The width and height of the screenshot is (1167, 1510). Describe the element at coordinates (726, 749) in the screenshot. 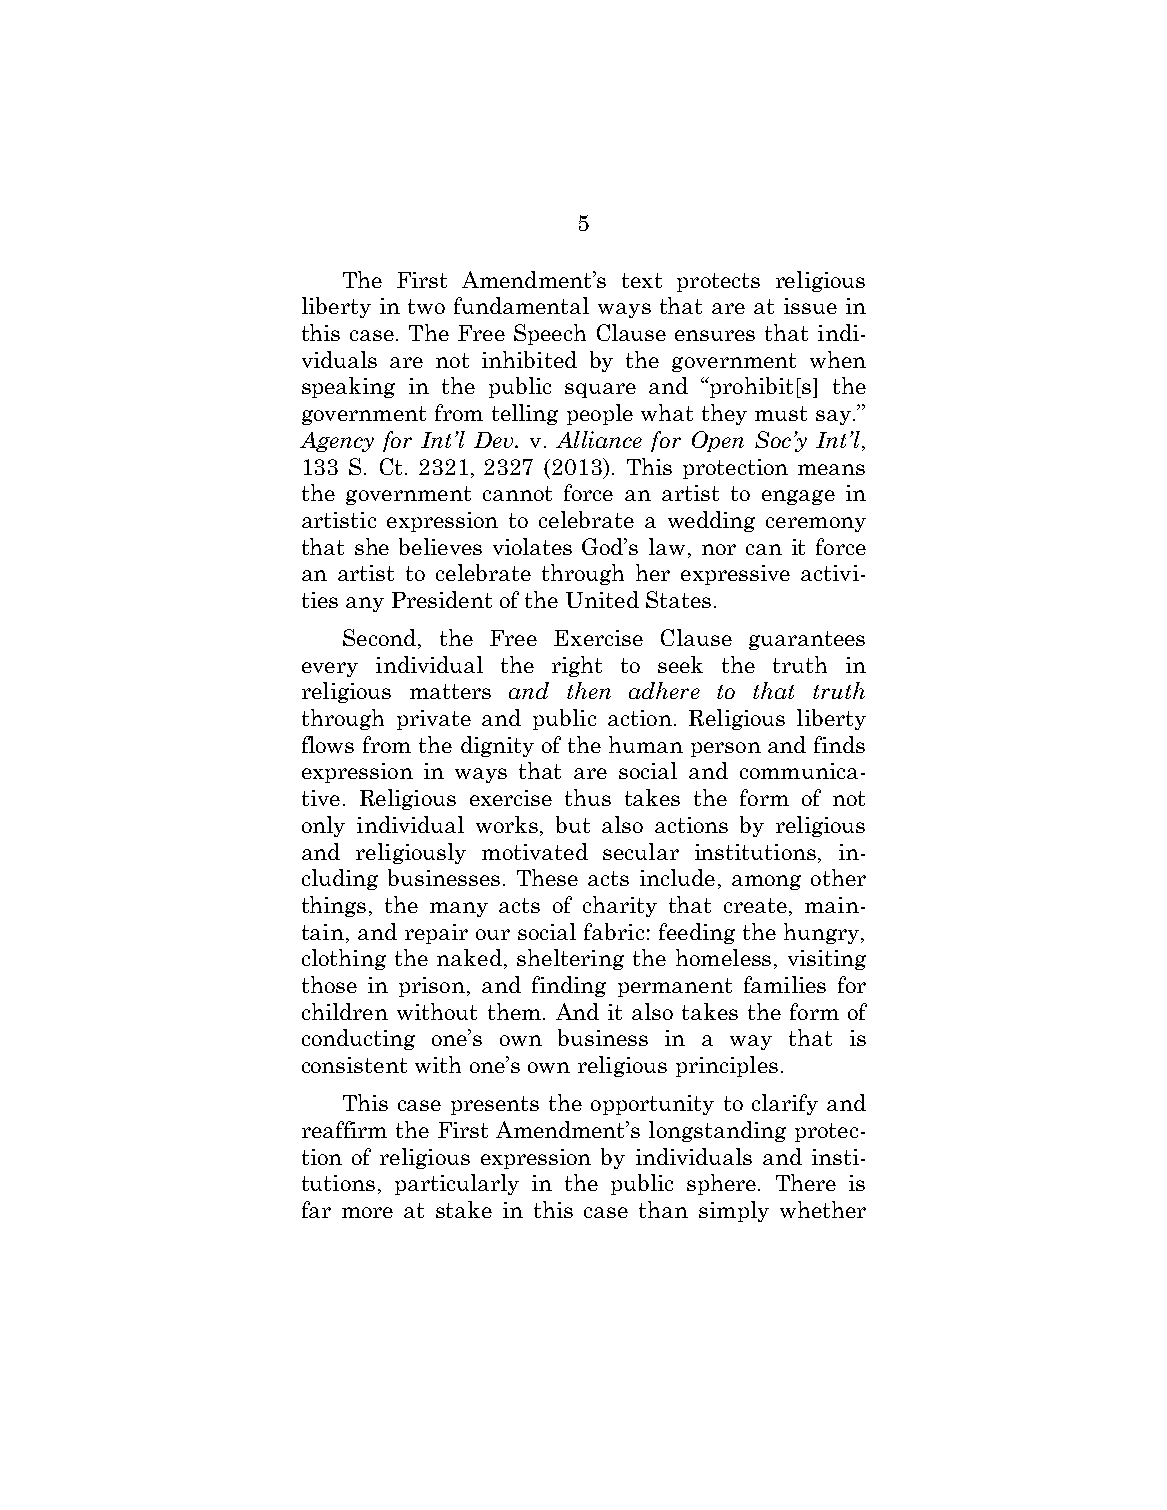

I see `person` at that location.
